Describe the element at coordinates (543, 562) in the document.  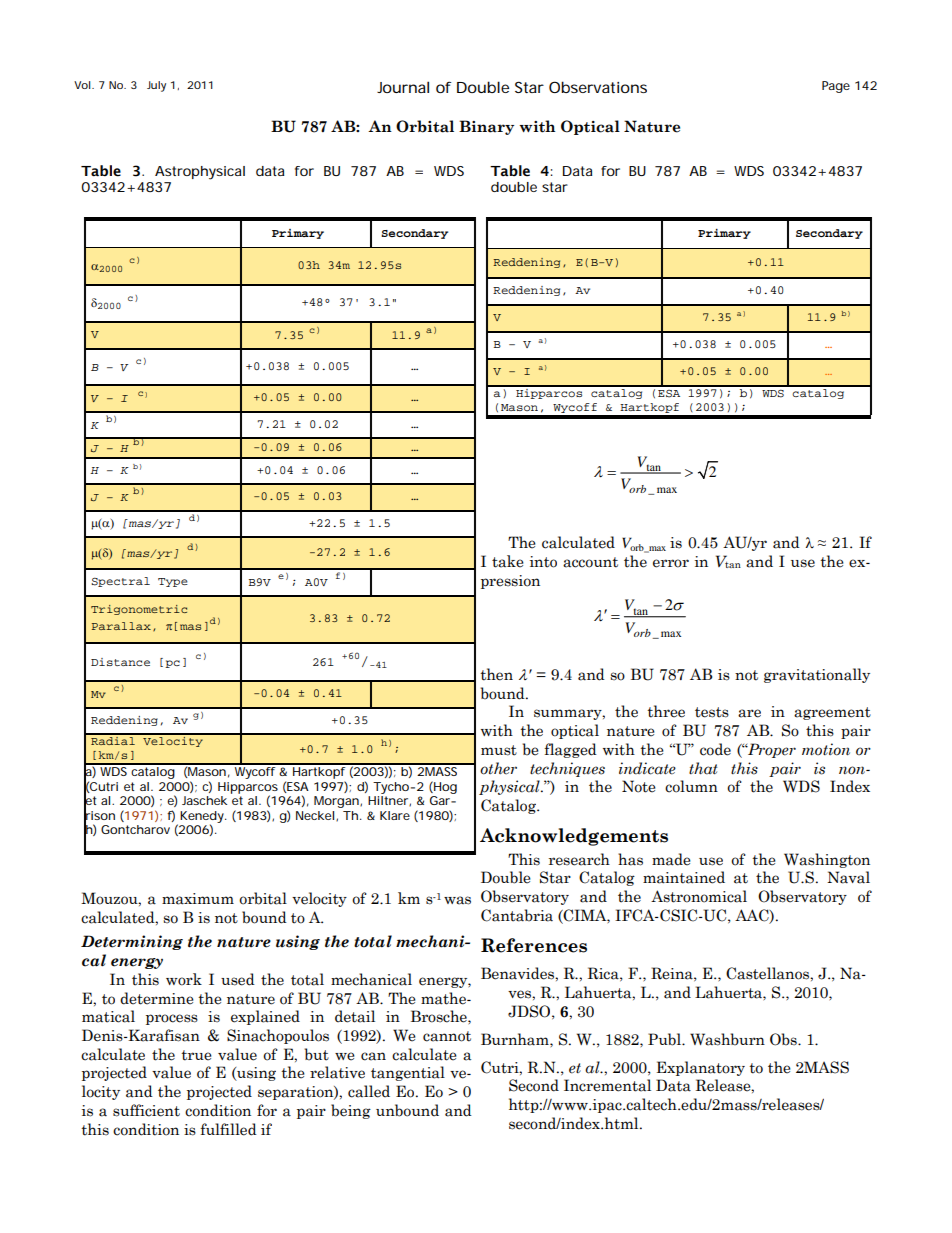
I see `into` at that location.
